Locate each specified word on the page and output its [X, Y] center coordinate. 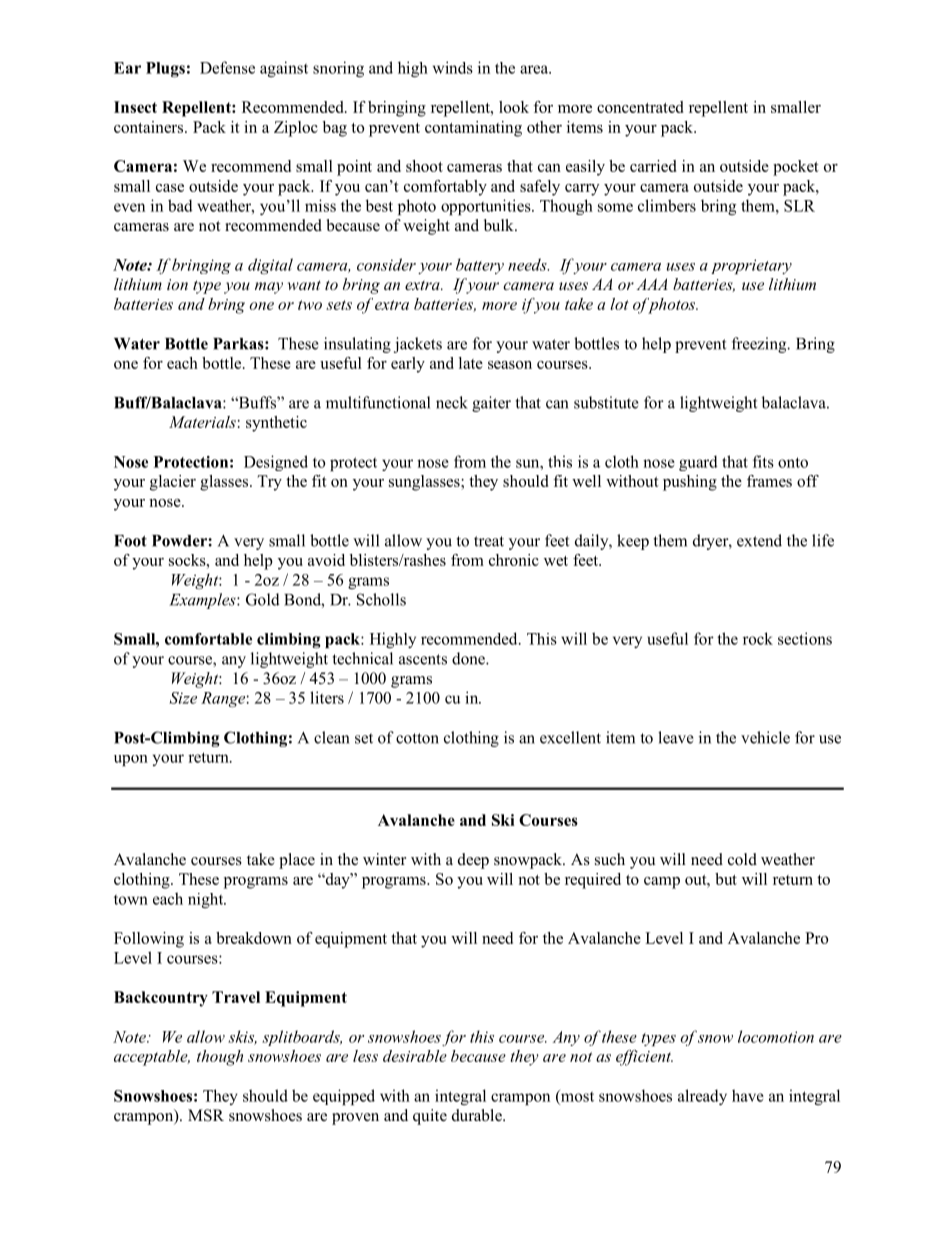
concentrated [640, 107]
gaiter [491, 404]
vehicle [765, 737]
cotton [417, 738]
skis [242, 1037]
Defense [227, 67]
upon [131, 760]
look [514, 107]
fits [763, 461]
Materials [202, 422]
